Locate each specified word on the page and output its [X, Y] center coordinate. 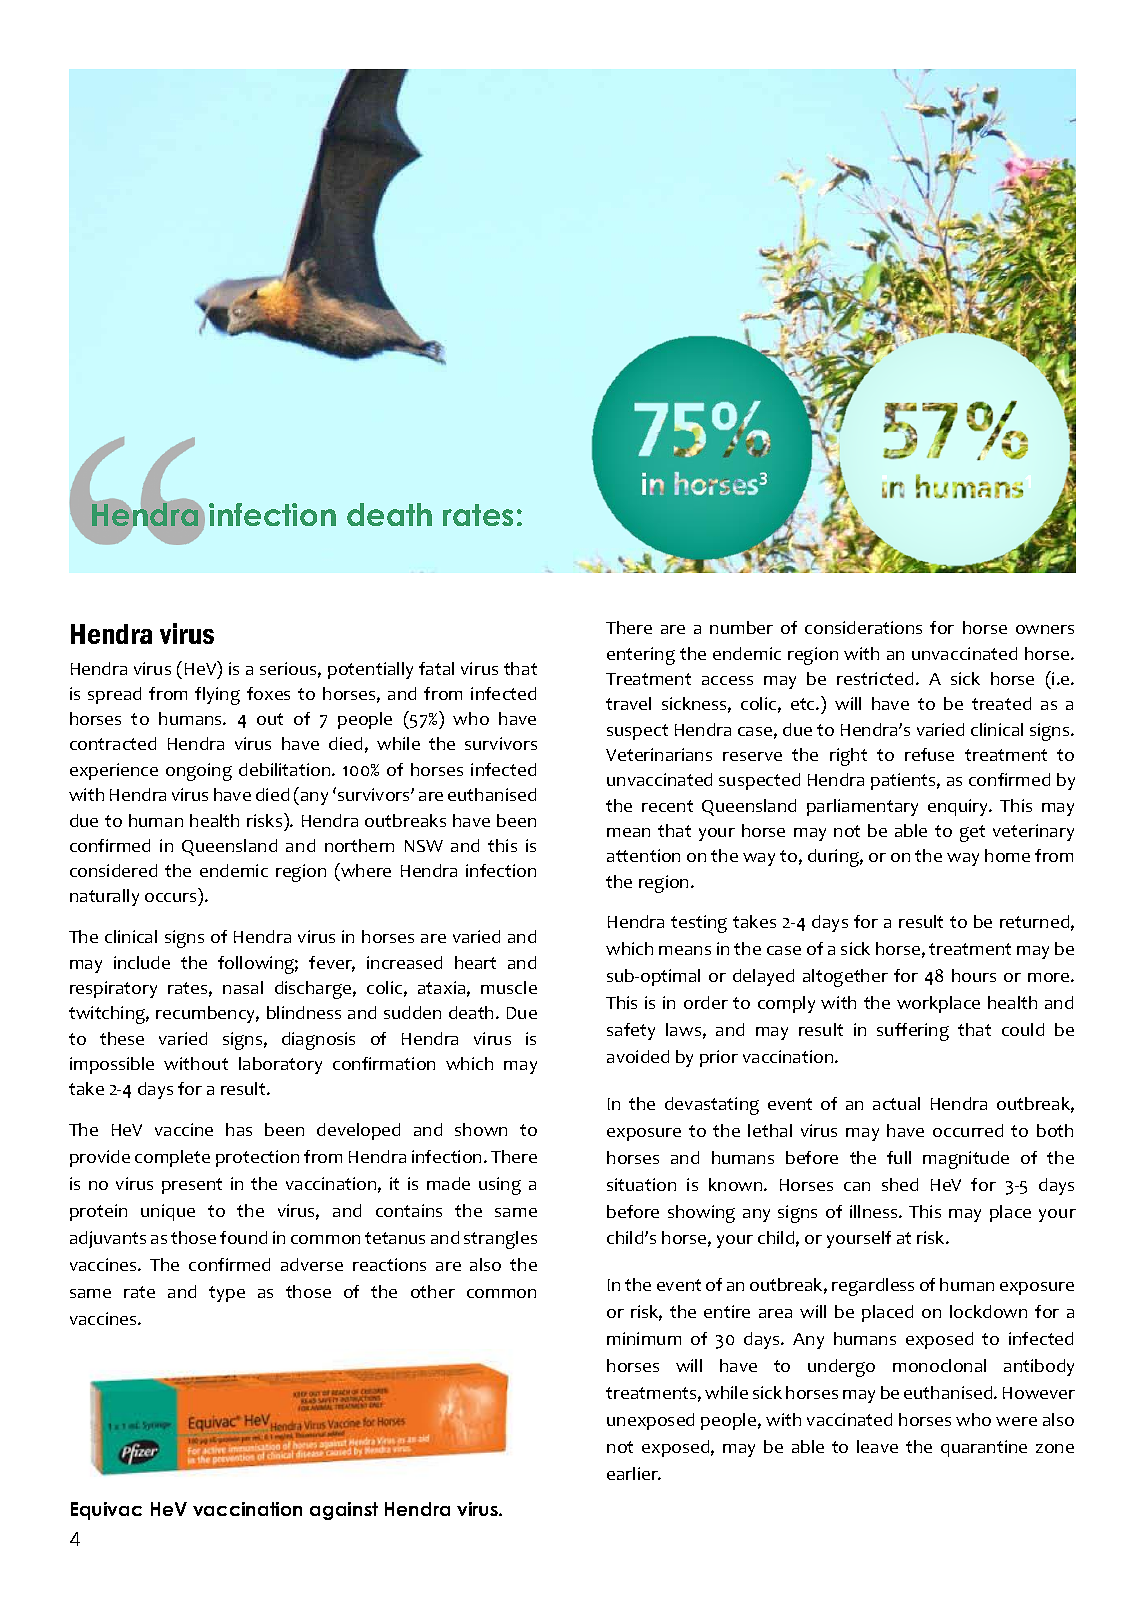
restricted [875, 678]
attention [643, 855]
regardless [873, 1287]
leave [877, 1446]
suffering [913, 1032]
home [1007, 855]
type [227, 1294]
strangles [500, 1240]
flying [217, 696]
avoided [638, 1056]
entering [641, 656]
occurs [172, 899]
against [344, 1511]
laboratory [280, 1065]
